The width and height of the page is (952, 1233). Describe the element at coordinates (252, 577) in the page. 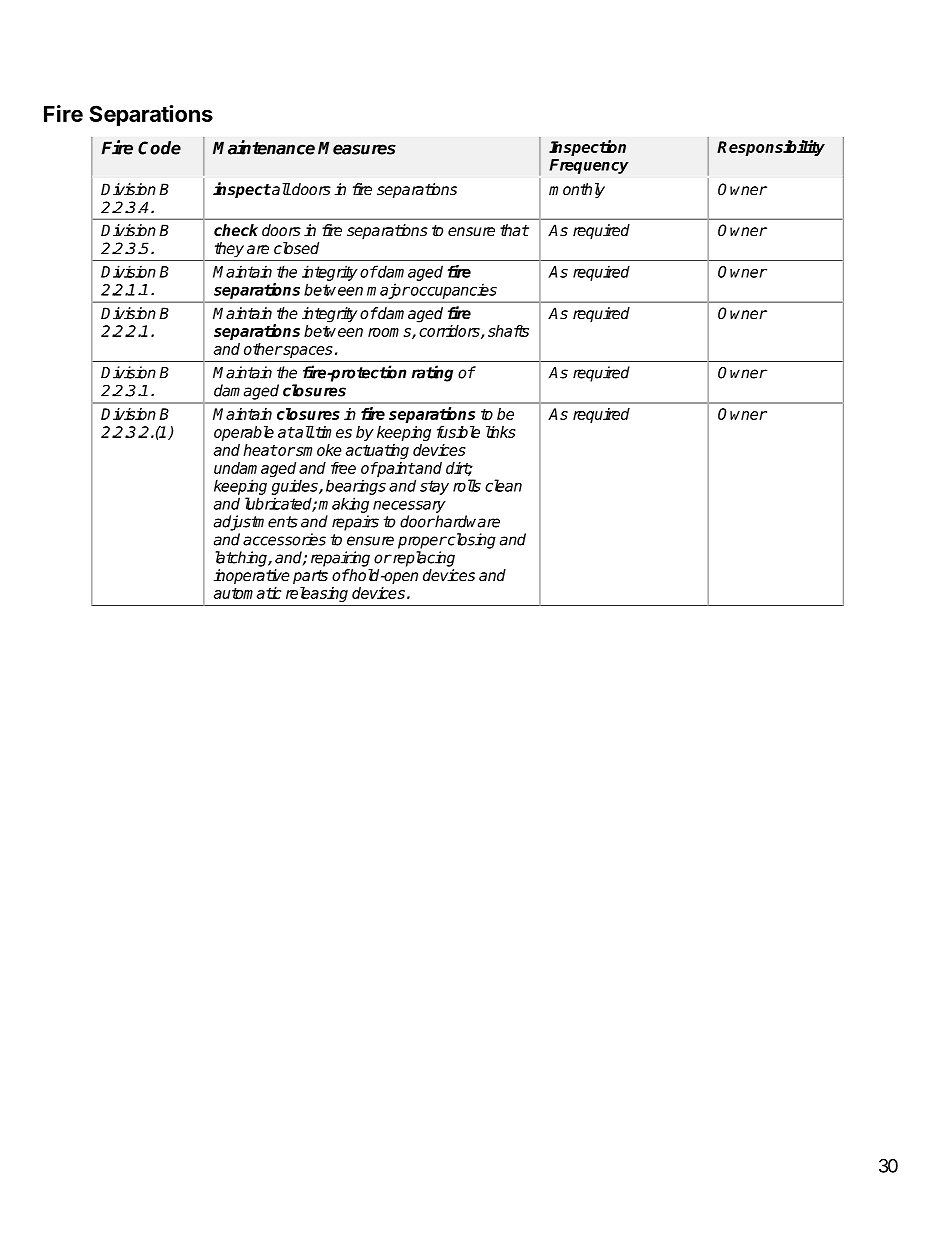

I see `inoperative` at that location.
